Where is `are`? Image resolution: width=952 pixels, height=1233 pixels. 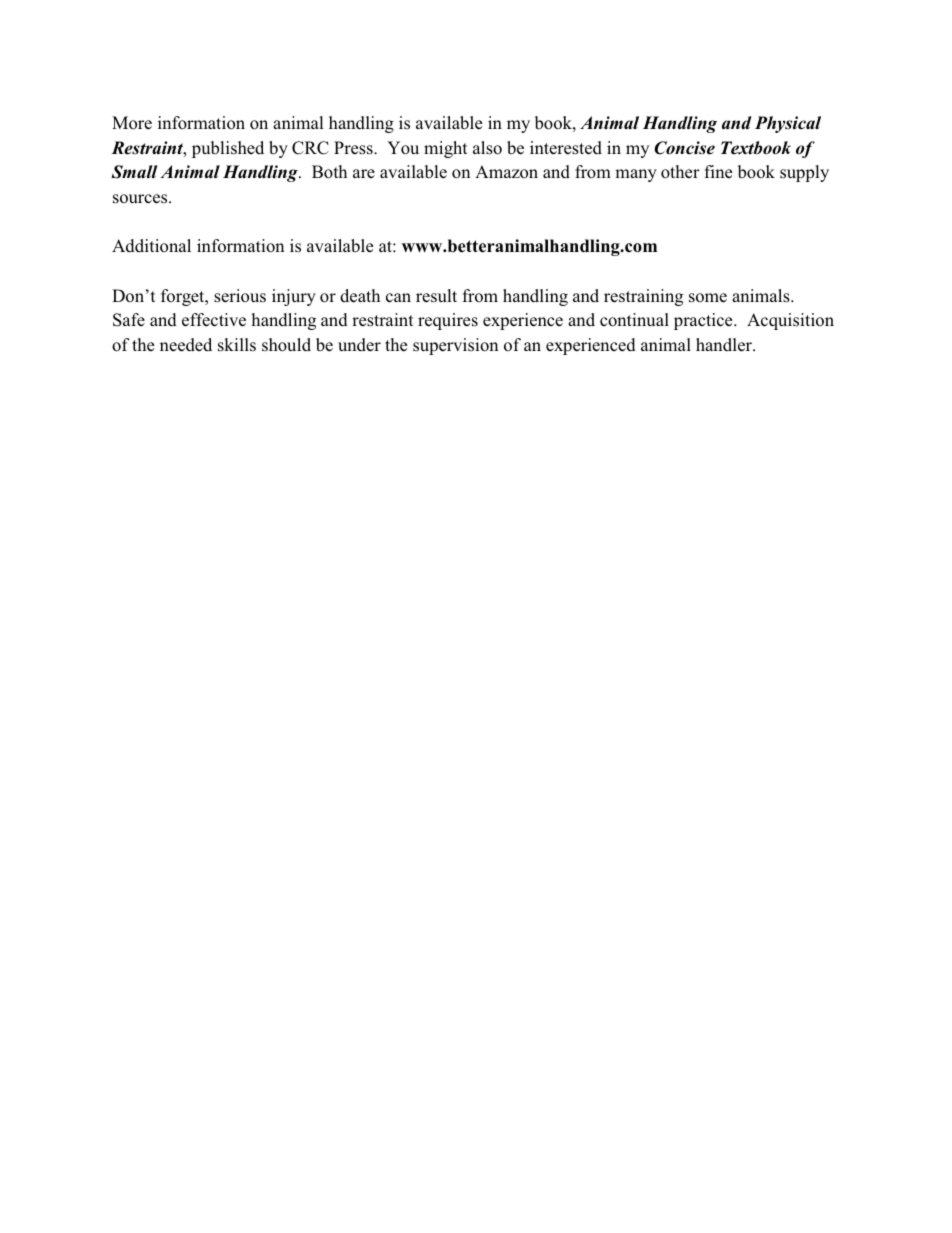
are is located at coordinates (364, 173).
